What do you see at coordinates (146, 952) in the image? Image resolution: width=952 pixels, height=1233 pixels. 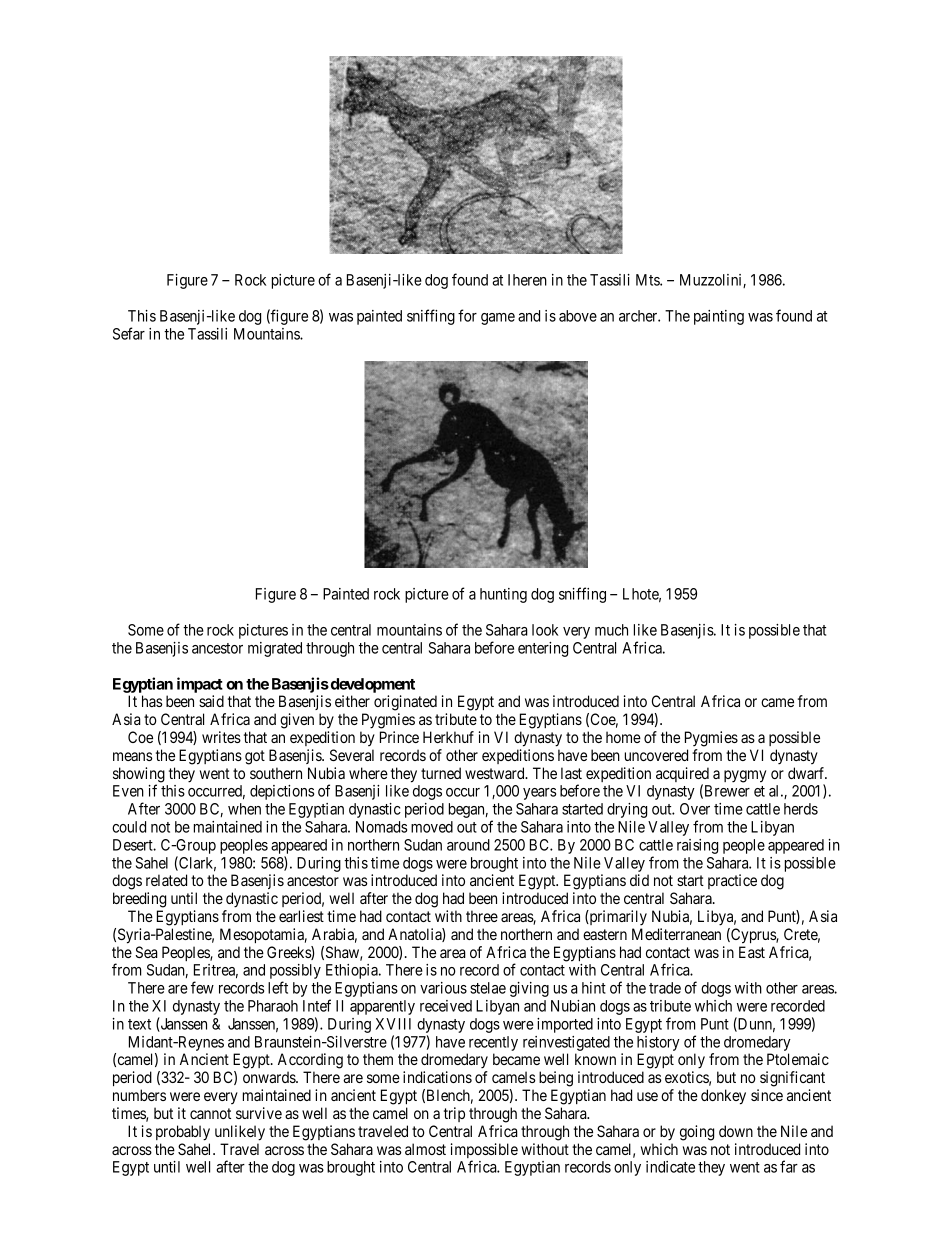 I see `Sea` at bounding box center [146, 952].
